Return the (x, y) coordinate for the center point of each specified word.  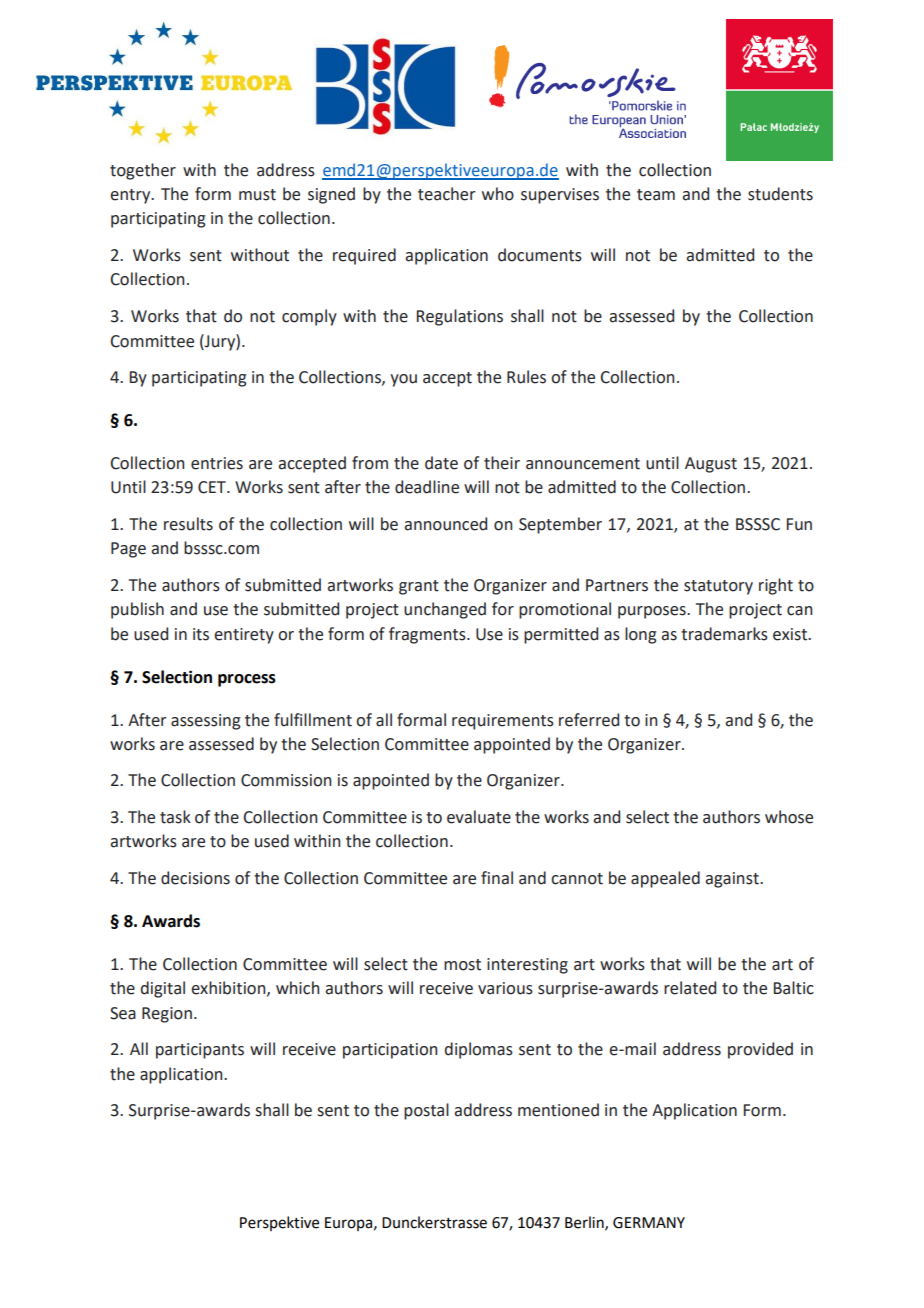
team (656, 195)
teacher (447, 194)
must (257, 195)
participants (200, 1051)
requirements (503, 722)
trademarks (724, 634)
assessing (206, 722)
